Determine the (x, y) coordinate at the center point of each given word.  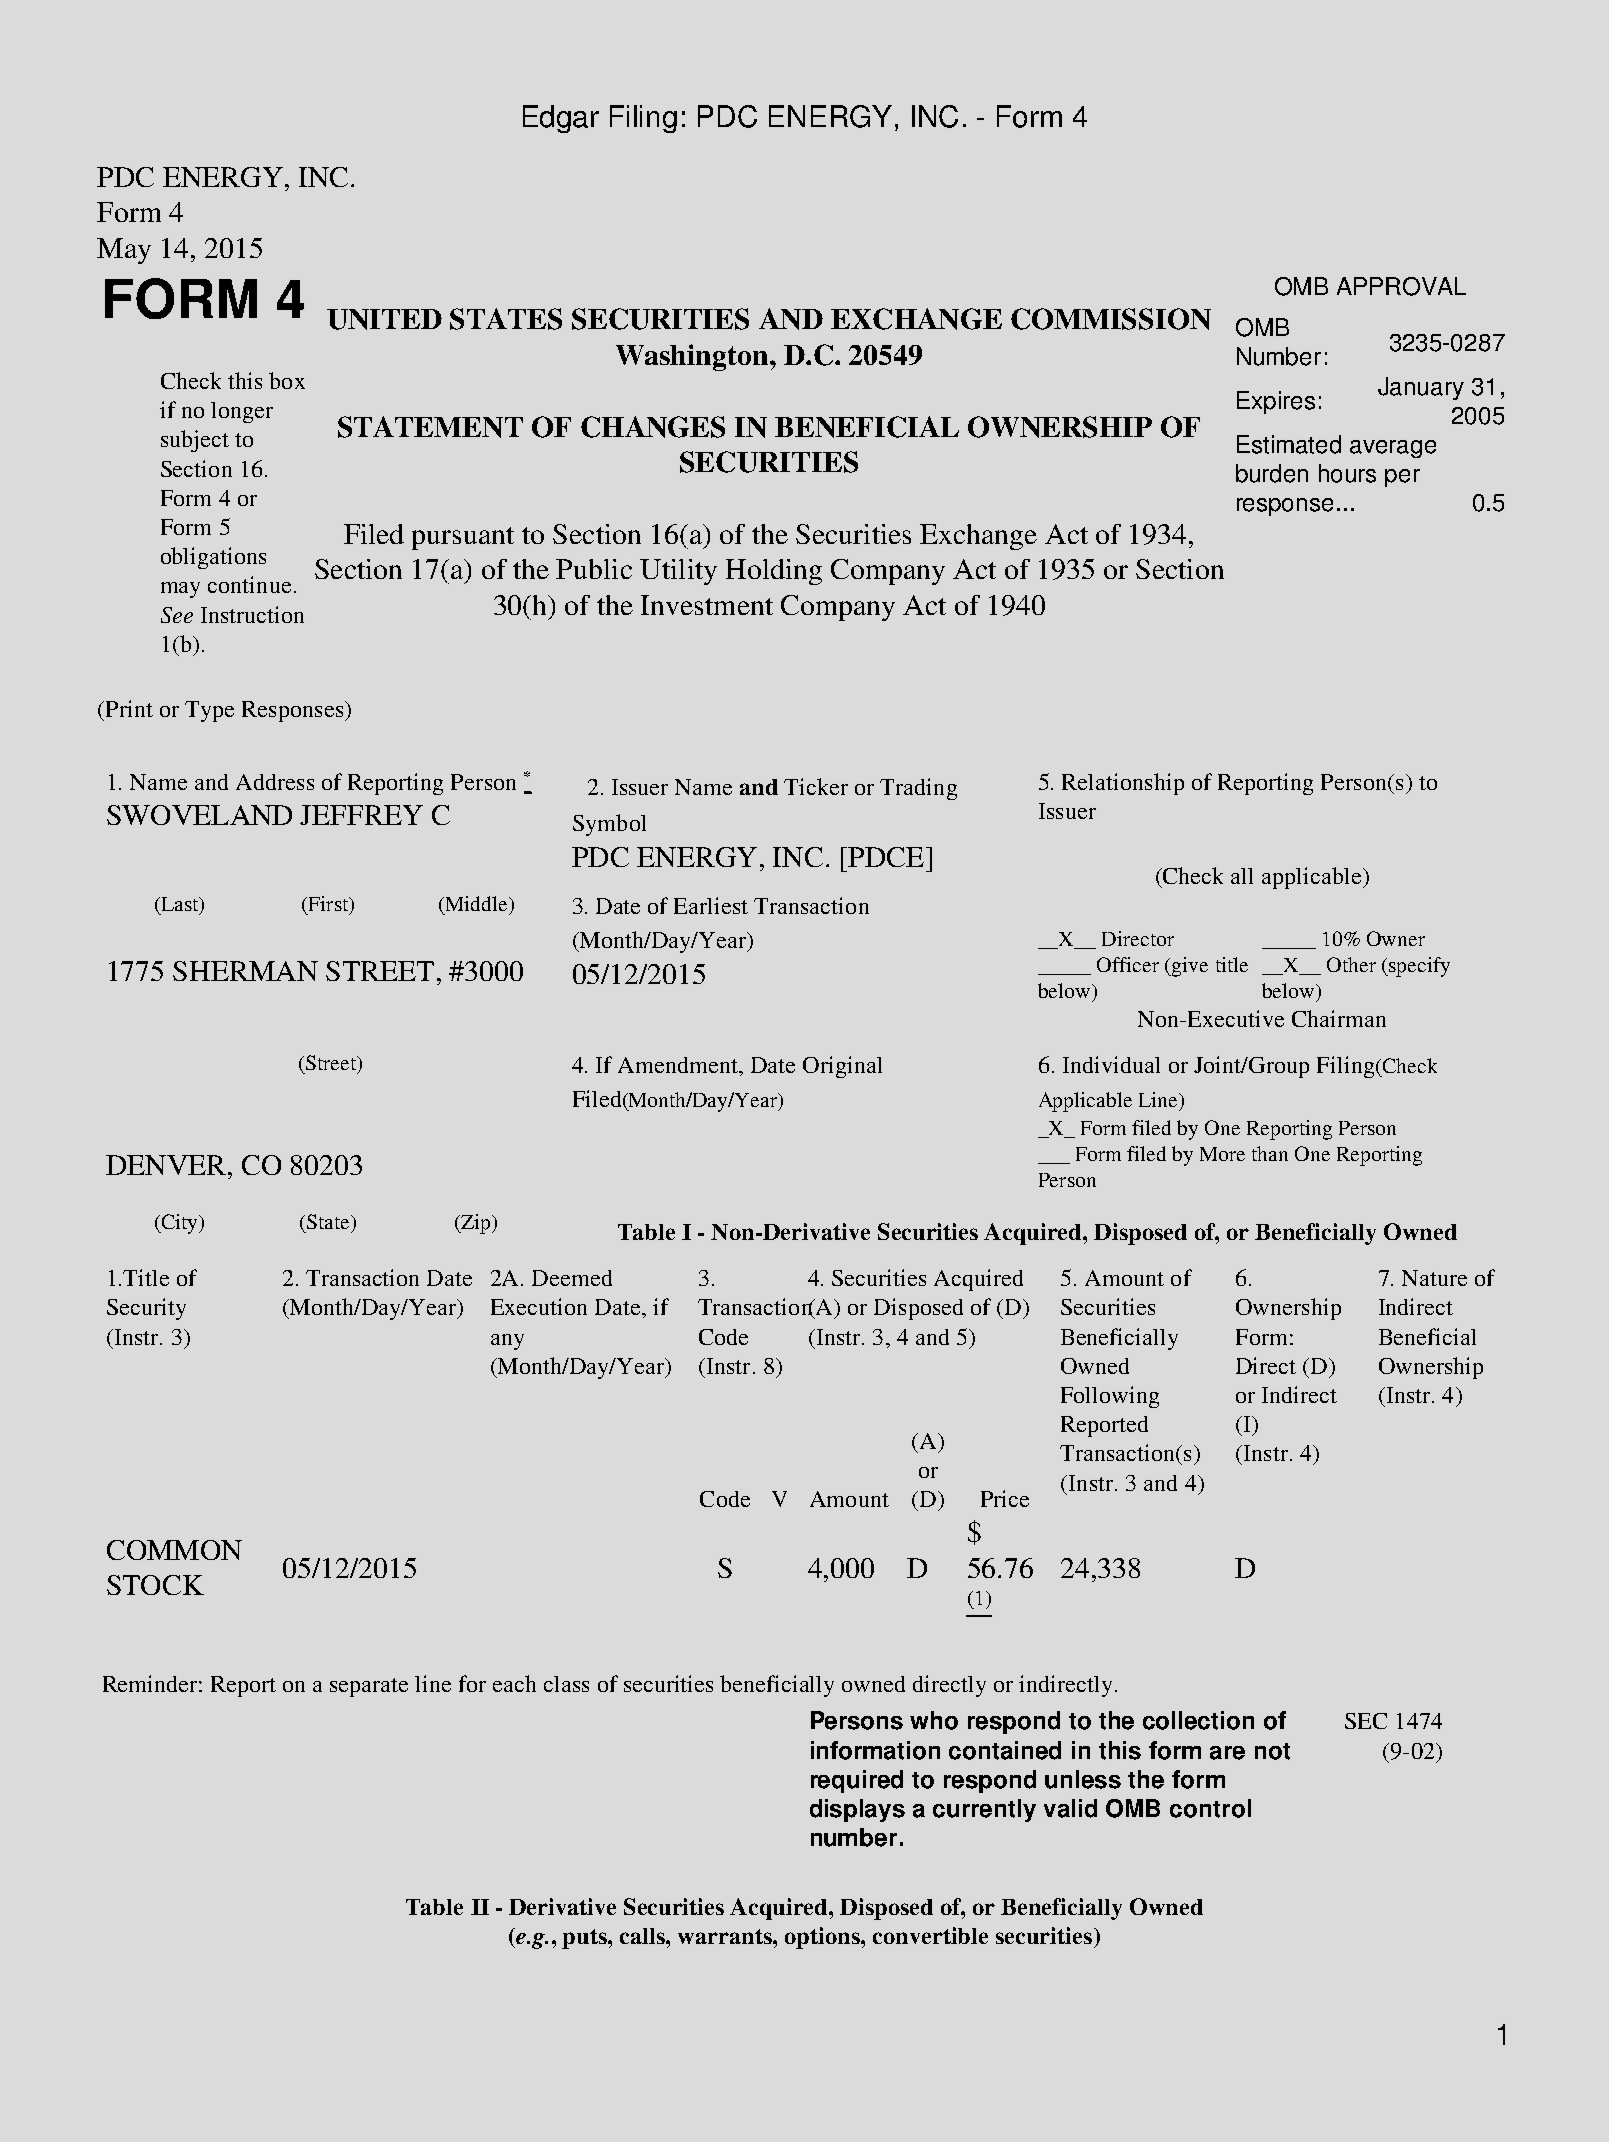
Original (842, 1067)
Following (1110, 1397)
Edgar (561, 119)
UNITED (384, 319)
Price (1005, 1498)
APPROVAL (1401, 286)
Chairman (1339, 1018)
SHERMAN (245, 971)
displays (857, 1810)
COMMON (174, 1550)
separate (369, 1687)
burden (1272, 473)
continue (249, 584)
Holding (774, 572)
